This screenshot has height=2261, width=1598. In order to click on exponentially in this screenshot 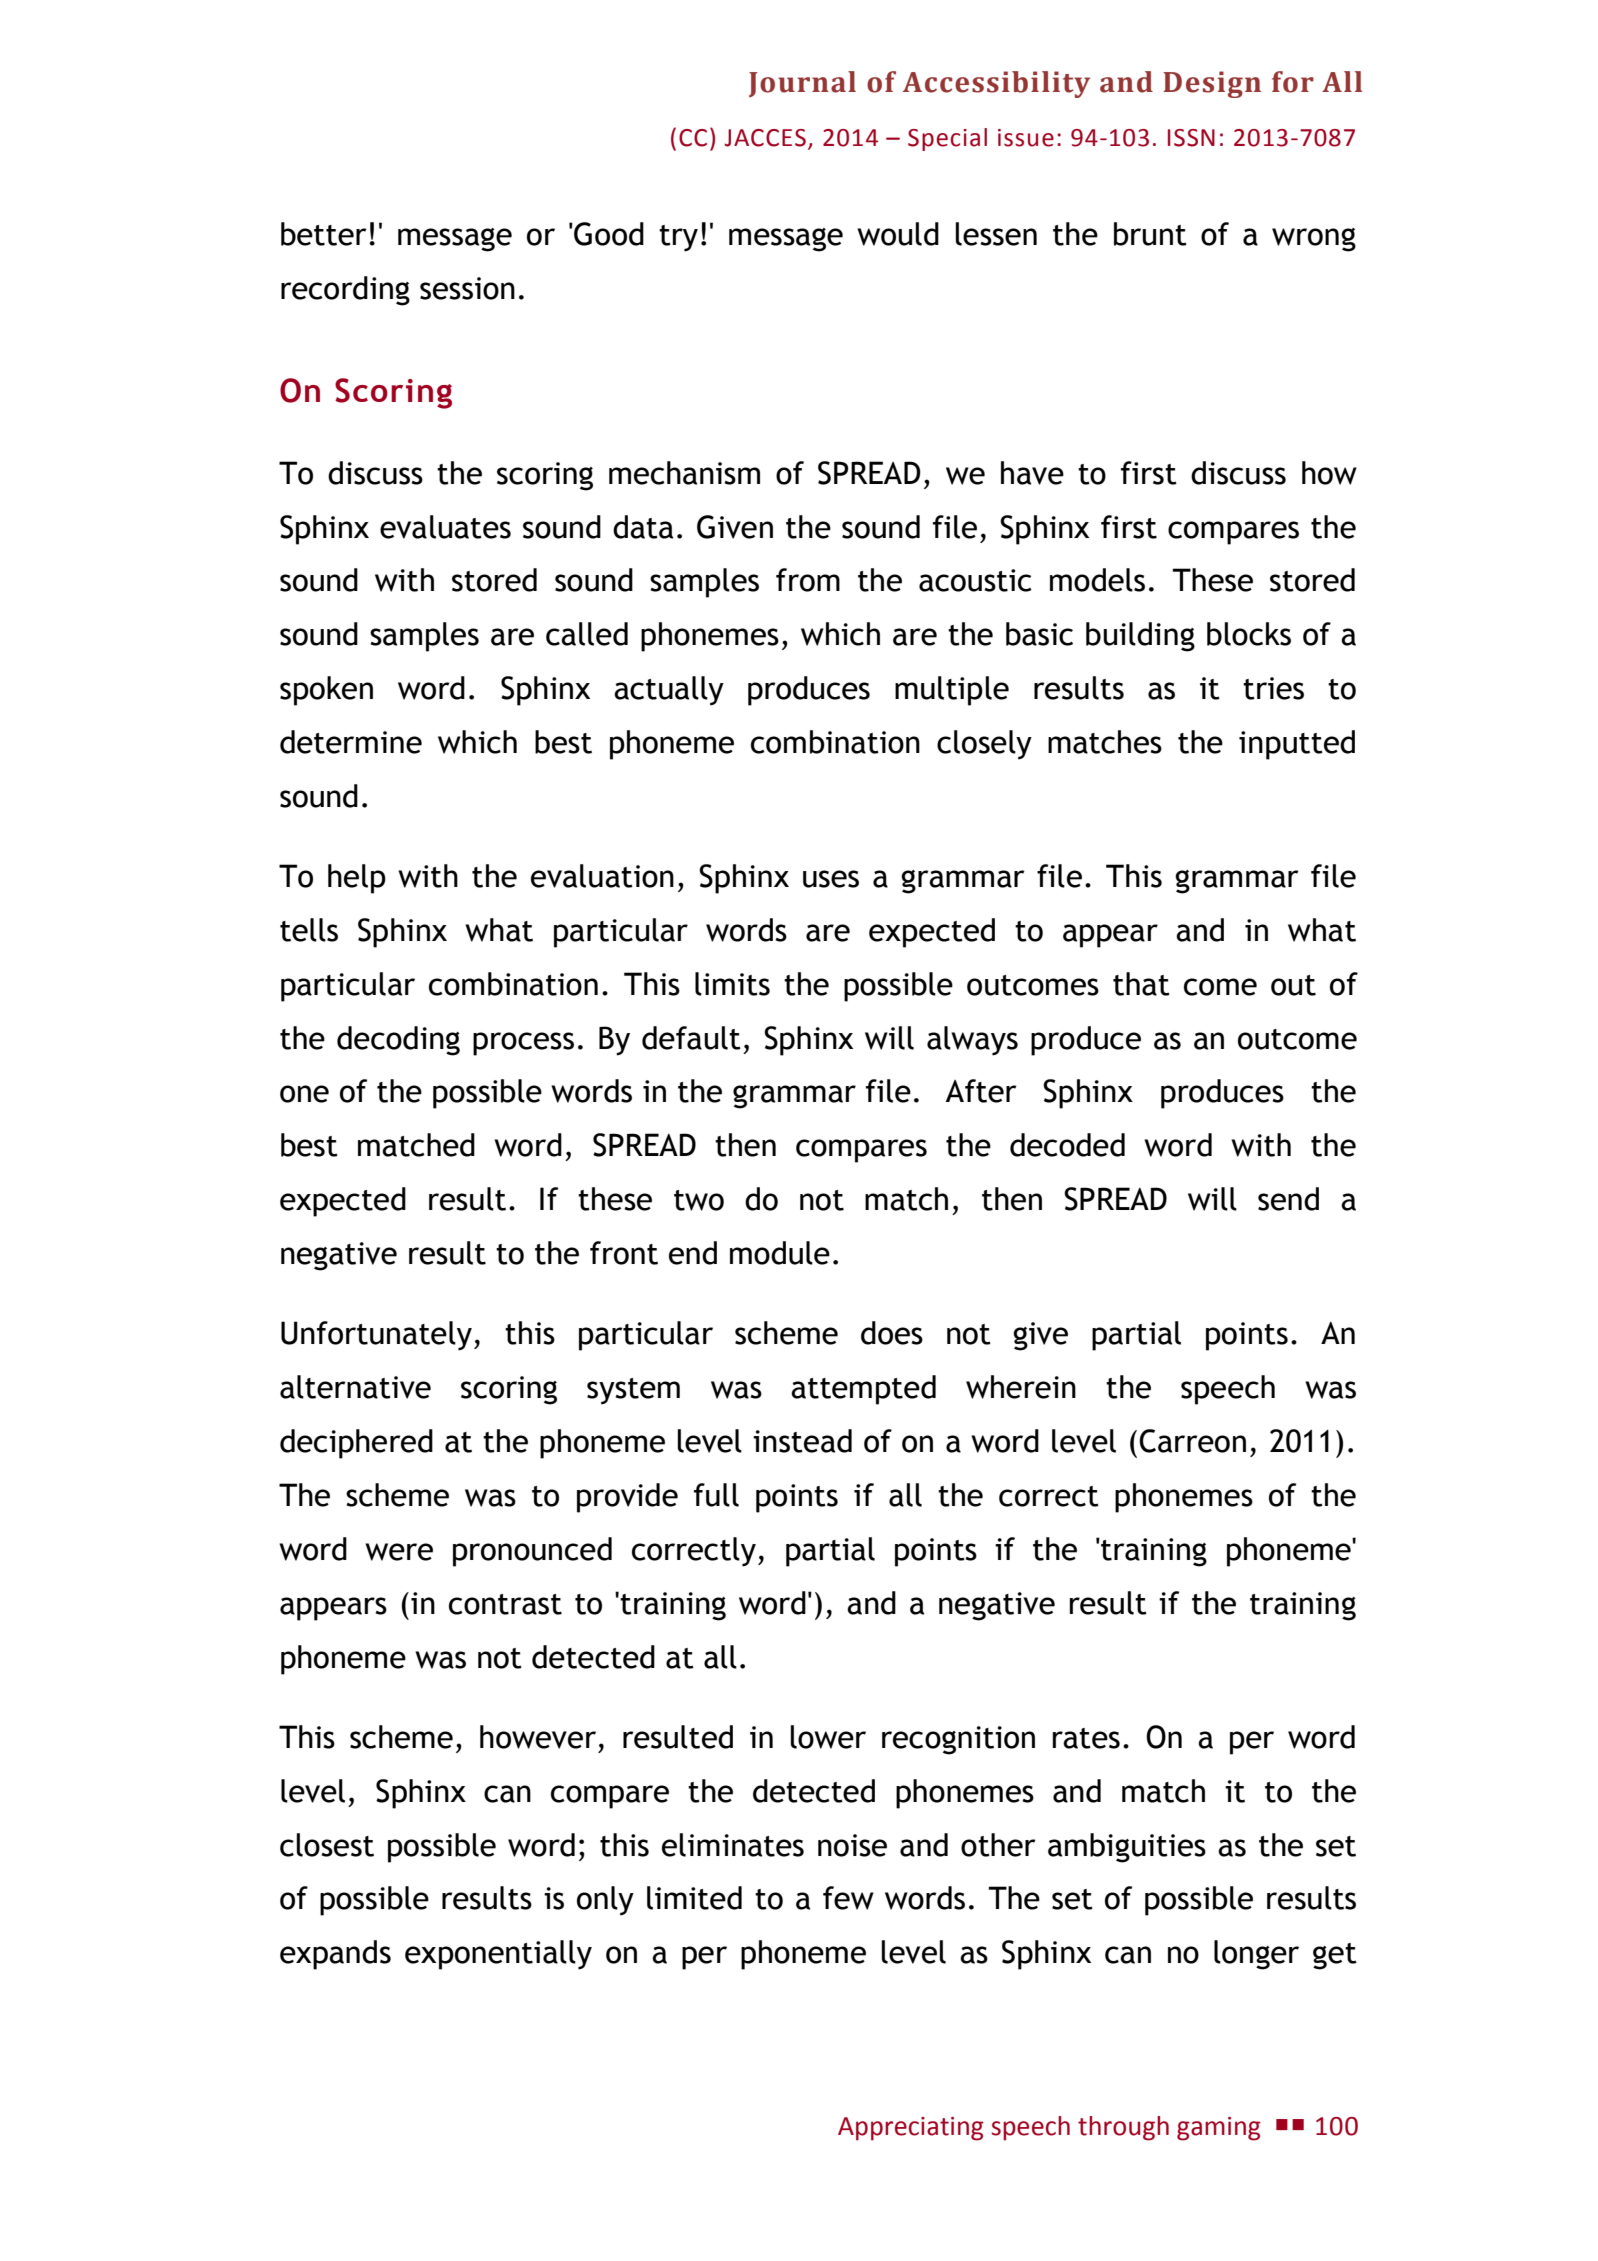, I will do `click(498, 1955)`.
